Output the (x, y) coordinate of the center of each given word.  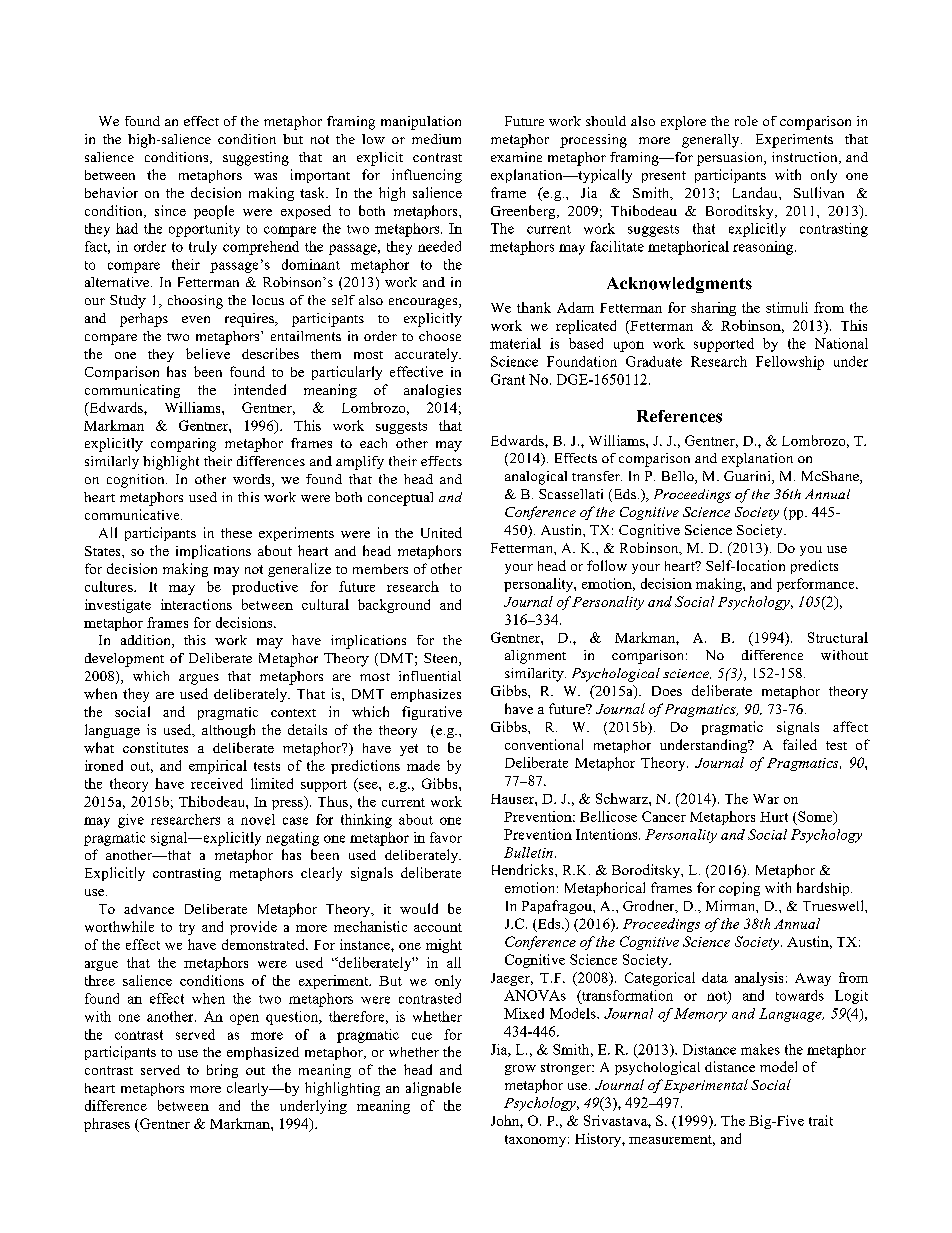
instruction (806, 158)
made (423, 765)
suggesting (256, 159)
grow (520, 1070)
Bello (679, 477)
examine (516, 157)
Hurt (774, 817)
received (217, 783)
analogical (536, 478)
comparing (183, 445)
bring (222, 1071)
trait (821, 1120)
